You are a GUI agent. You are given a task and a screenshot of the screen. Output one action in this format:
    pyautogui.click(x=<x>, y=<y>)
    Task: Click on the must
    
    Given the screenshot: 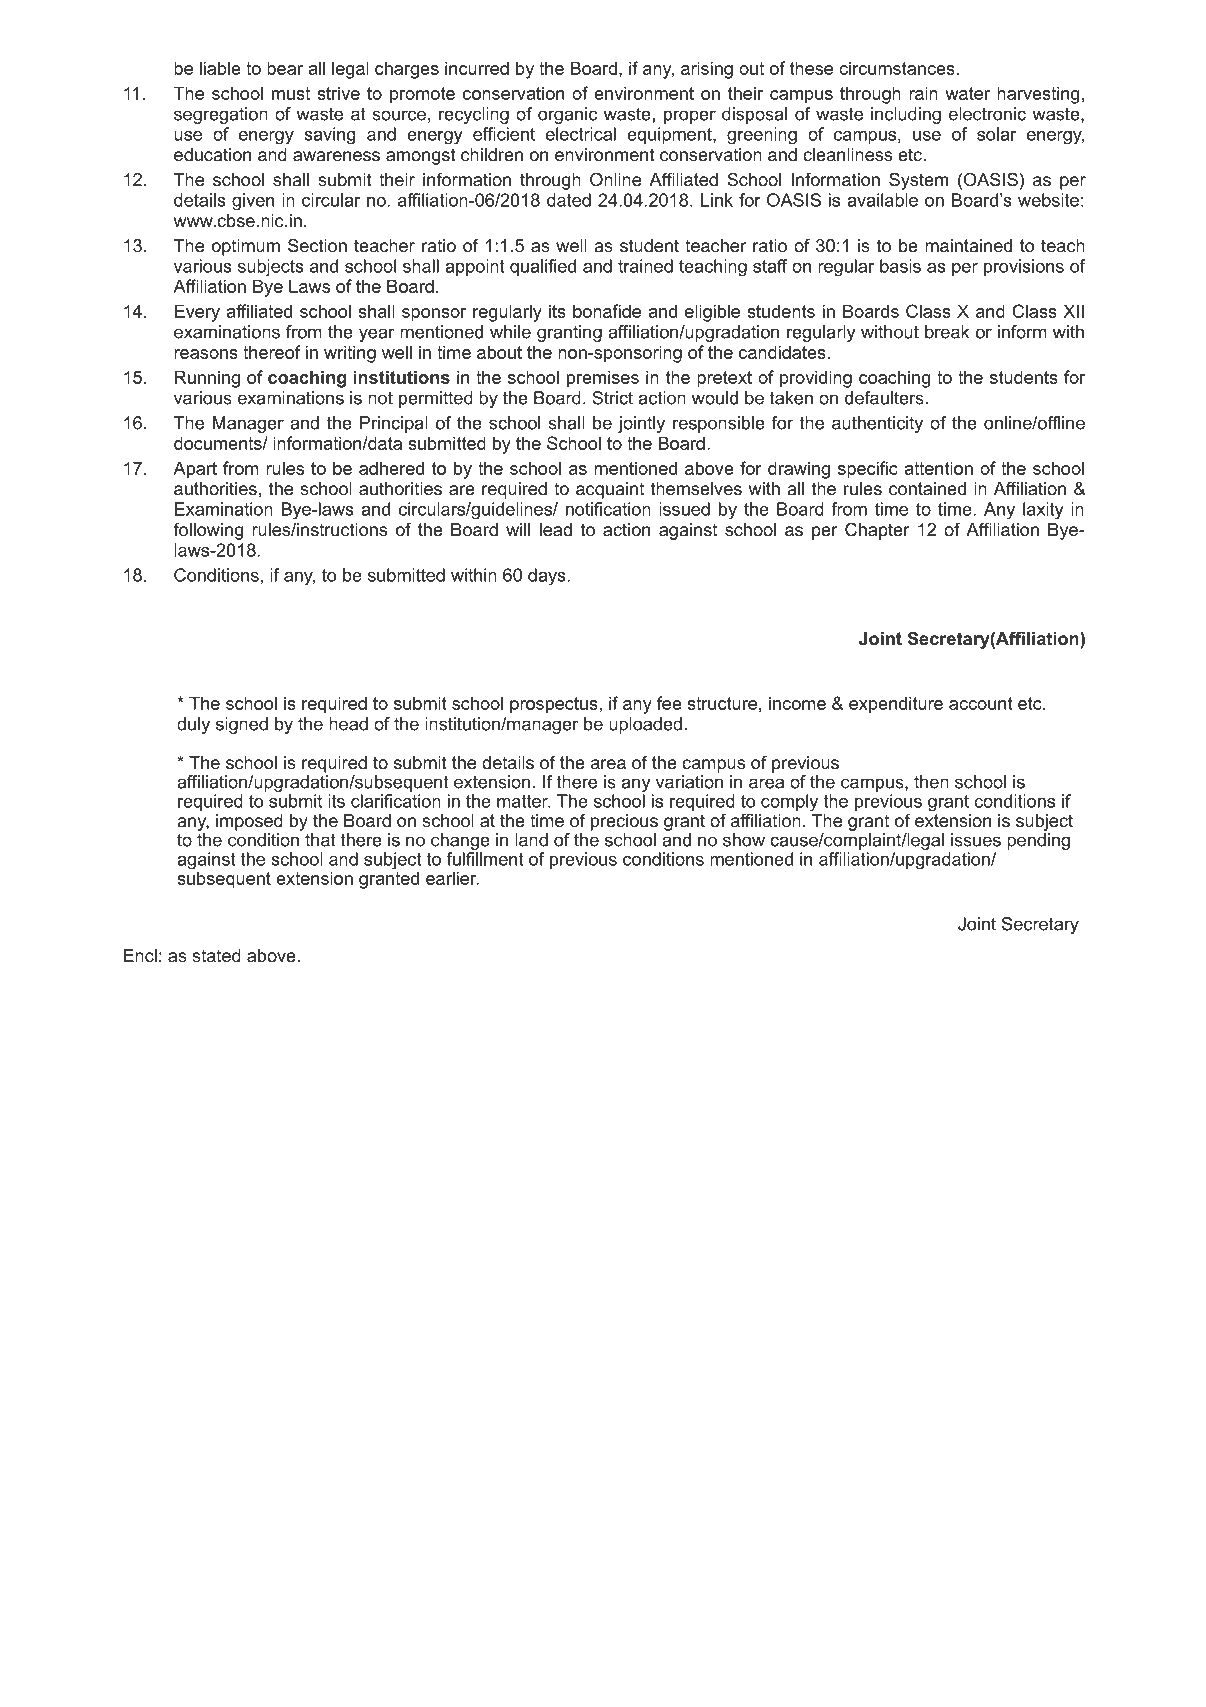 What is the action you would take?
    pyautogui.click(x=291, y=93)
